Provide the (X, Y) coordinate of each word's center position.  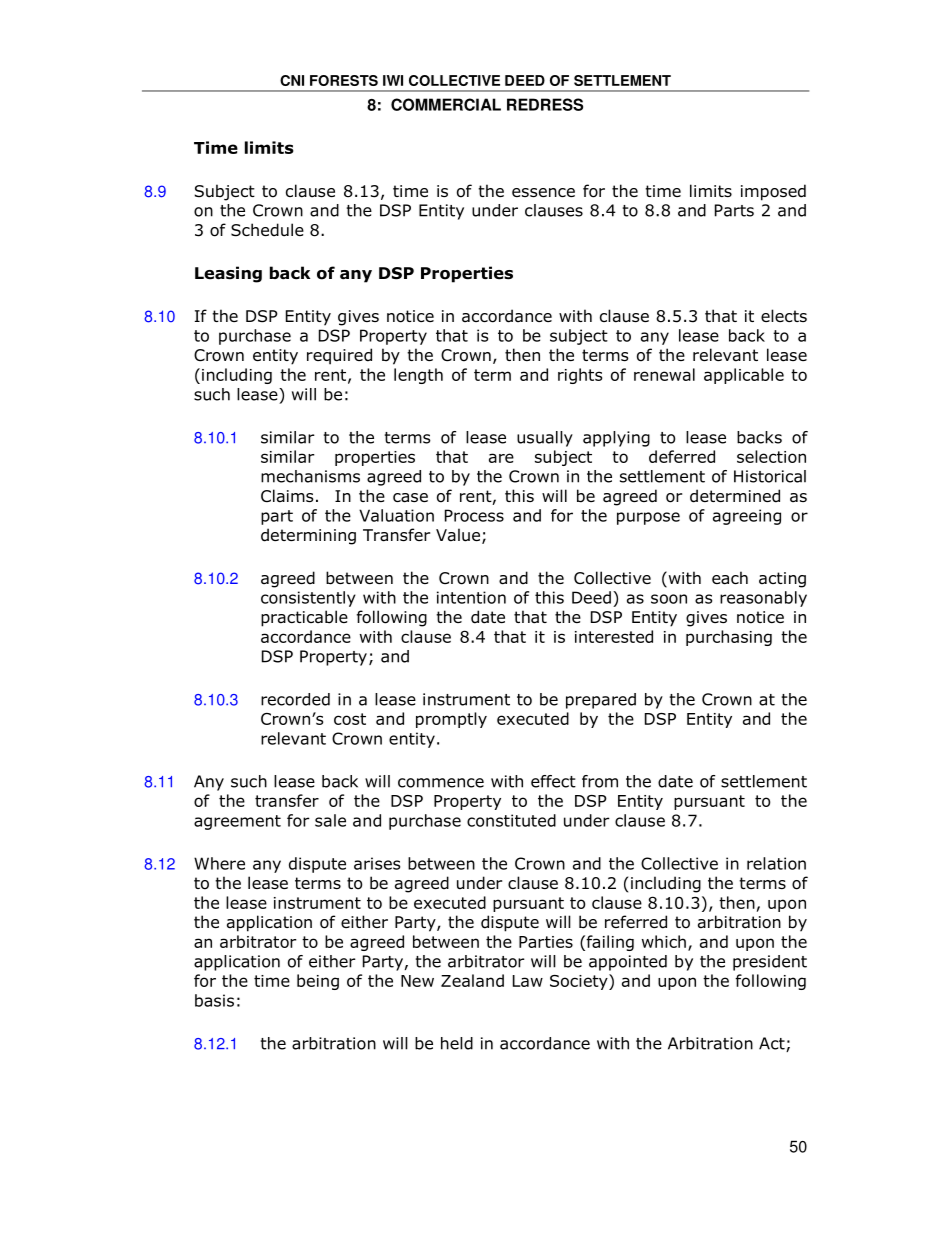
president (770, 963)
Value (459, 536)
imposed (773, 192)
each (730, 578)
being (318, 982)
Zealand (472, 980)
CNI (292, 80)
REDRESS (545, 104)
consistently (308, 599)
